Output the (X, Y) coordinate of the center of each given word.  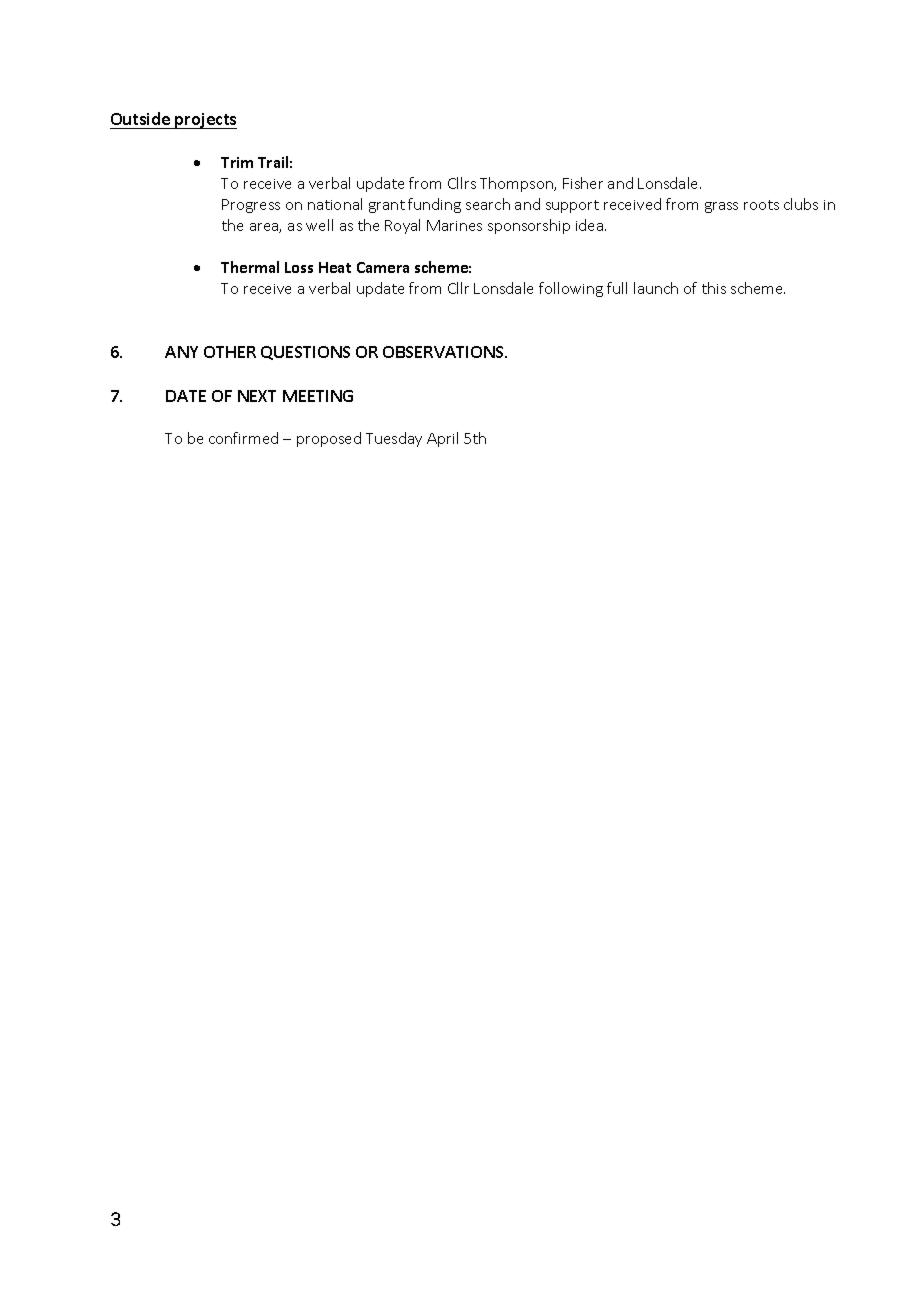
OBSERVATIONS (444, 352)
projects (205, 121)
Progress (251, 206)
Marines (454, 225)
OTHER (230, 352)
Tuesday (394, 439)
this (714, 288)
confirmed (243, 438)
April (442, 439)
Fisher (583, 183)
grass (721, 207)
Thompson (518, 184)
